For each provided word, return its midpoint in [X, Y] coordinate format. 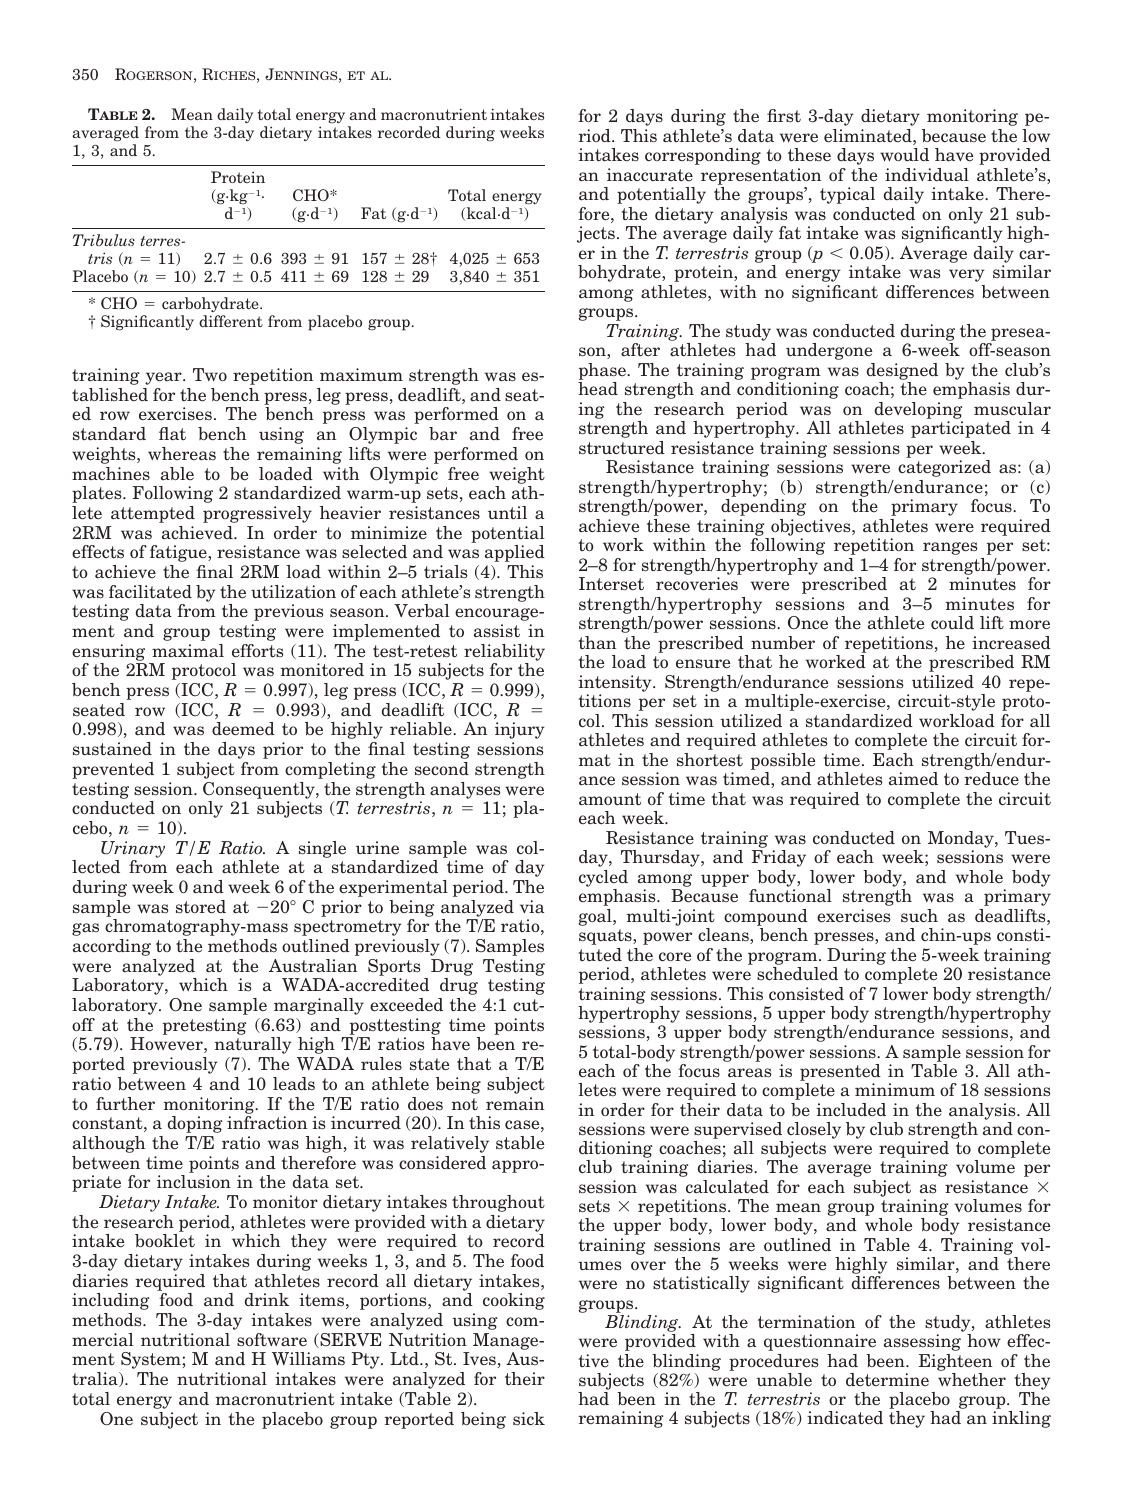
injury [519, 730]
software [272, 1340]
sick [529, 1419]
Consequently [260, 790]
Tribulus [104, 240]
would [904, 154]
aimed [913, 779]
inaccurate [650, 175]
